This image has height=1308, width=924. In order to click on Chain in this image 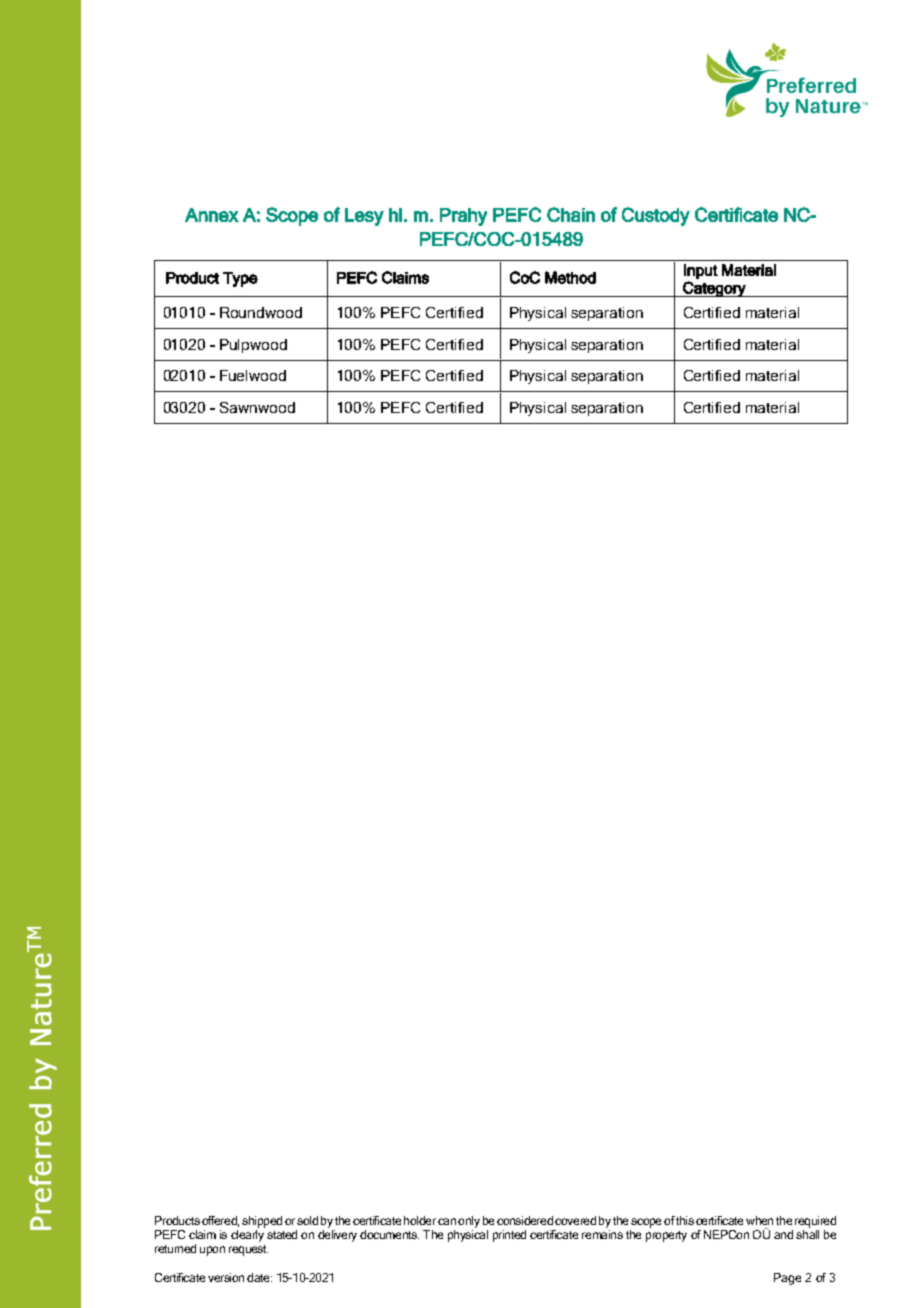, I will do `click(571, 214)`.
